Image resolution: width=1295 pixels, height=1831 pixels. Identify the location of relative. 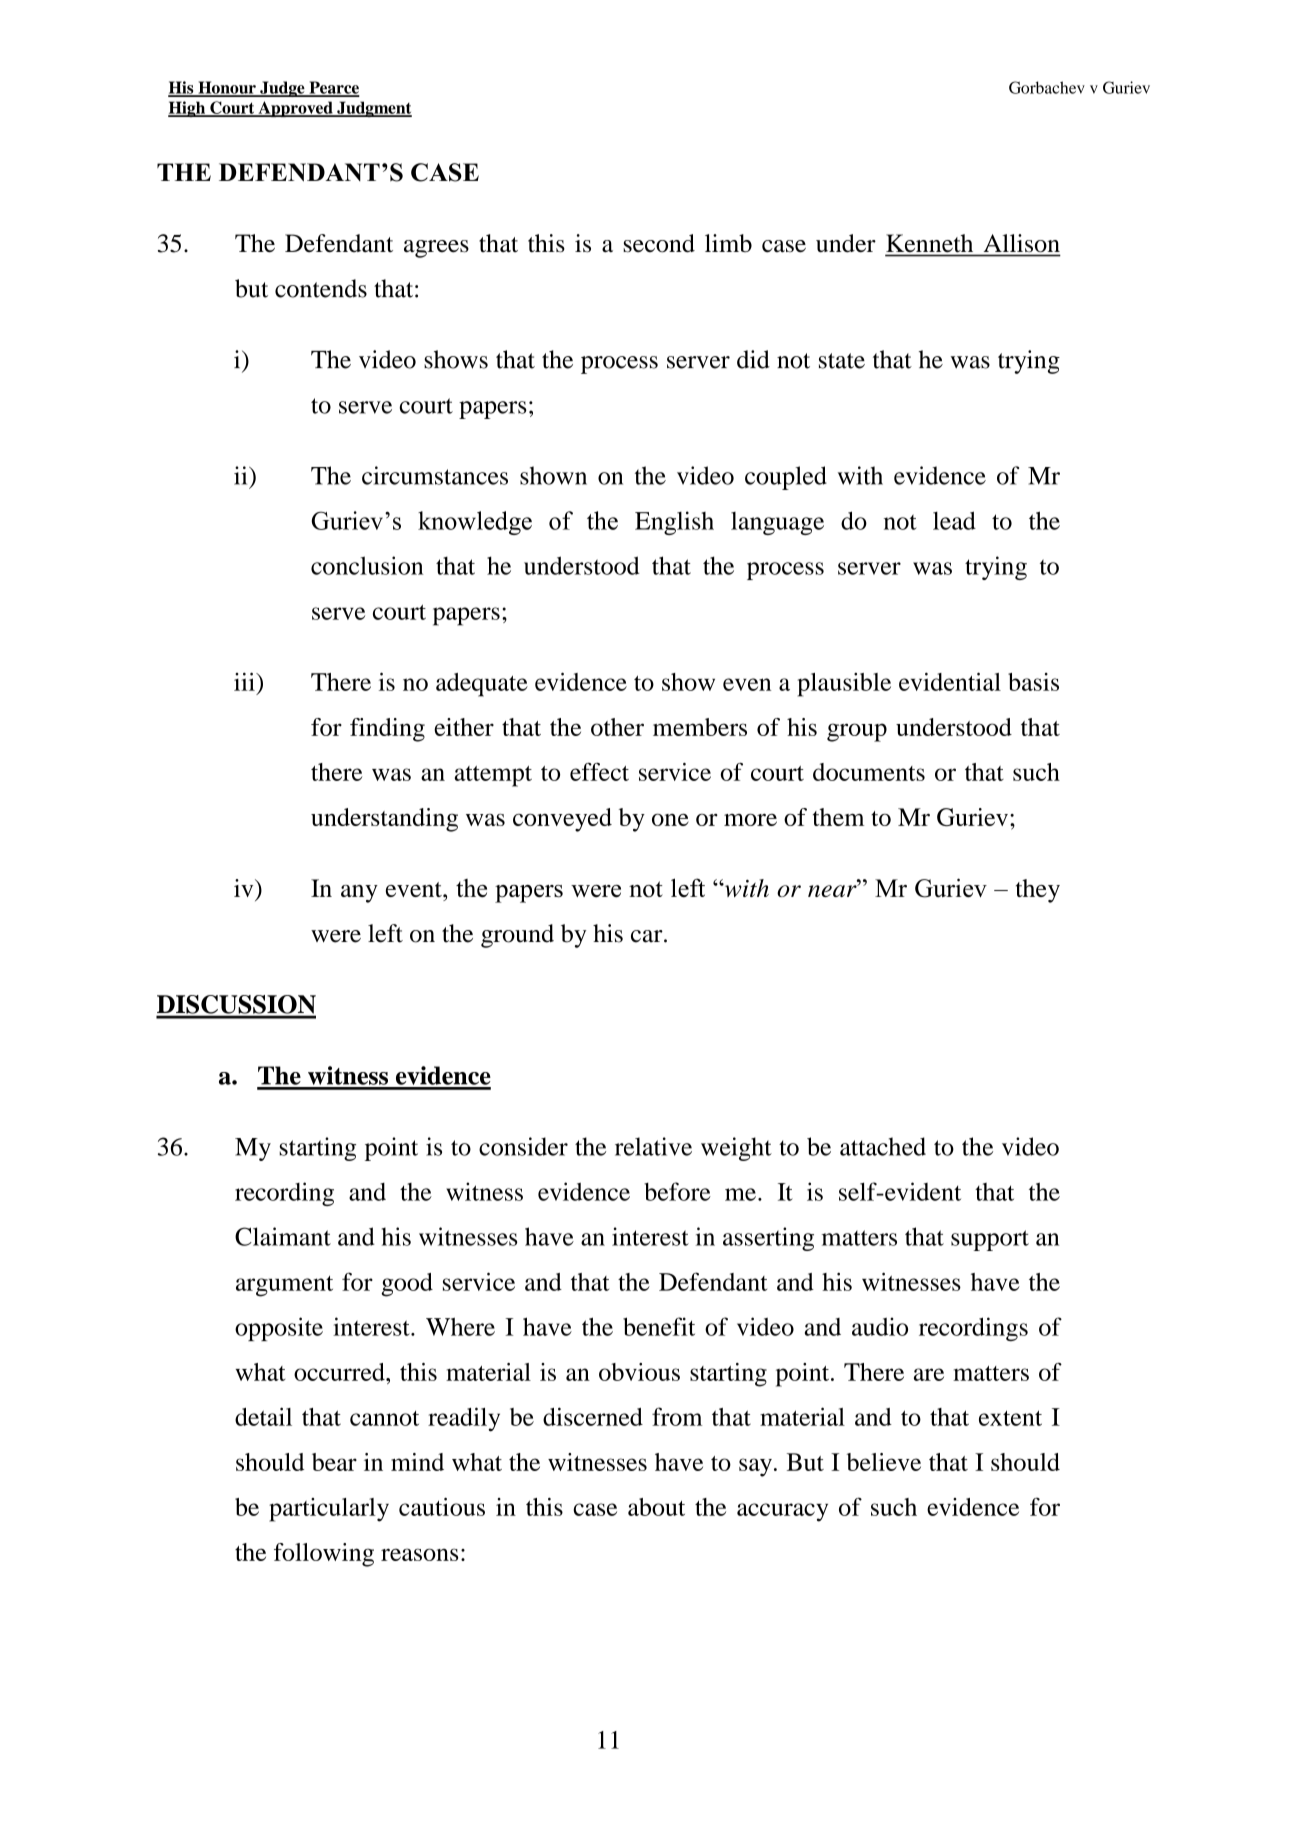
(653, 1146).
